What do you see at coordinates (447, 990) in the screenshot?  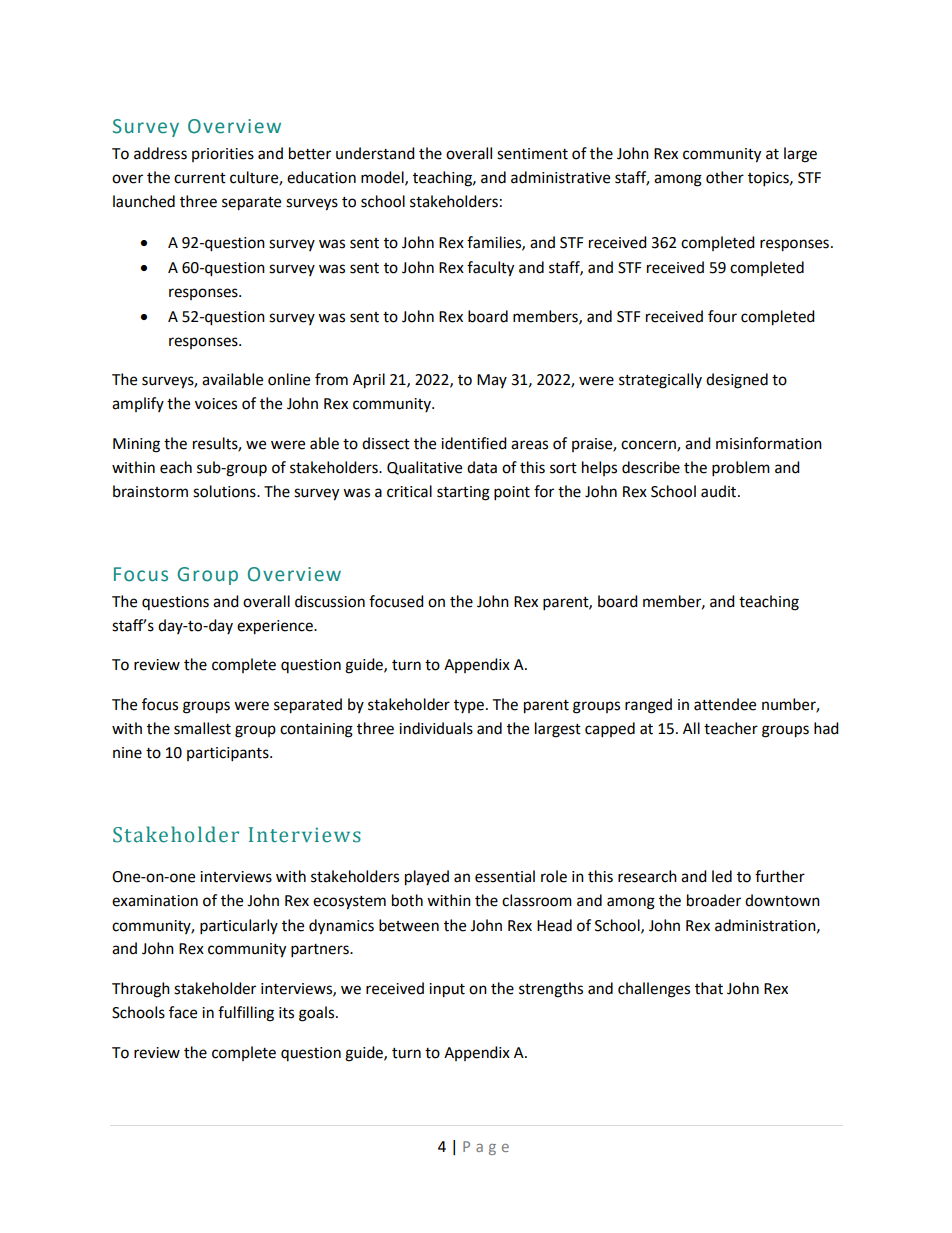 I see `input` at bounding box center [447, 990].
